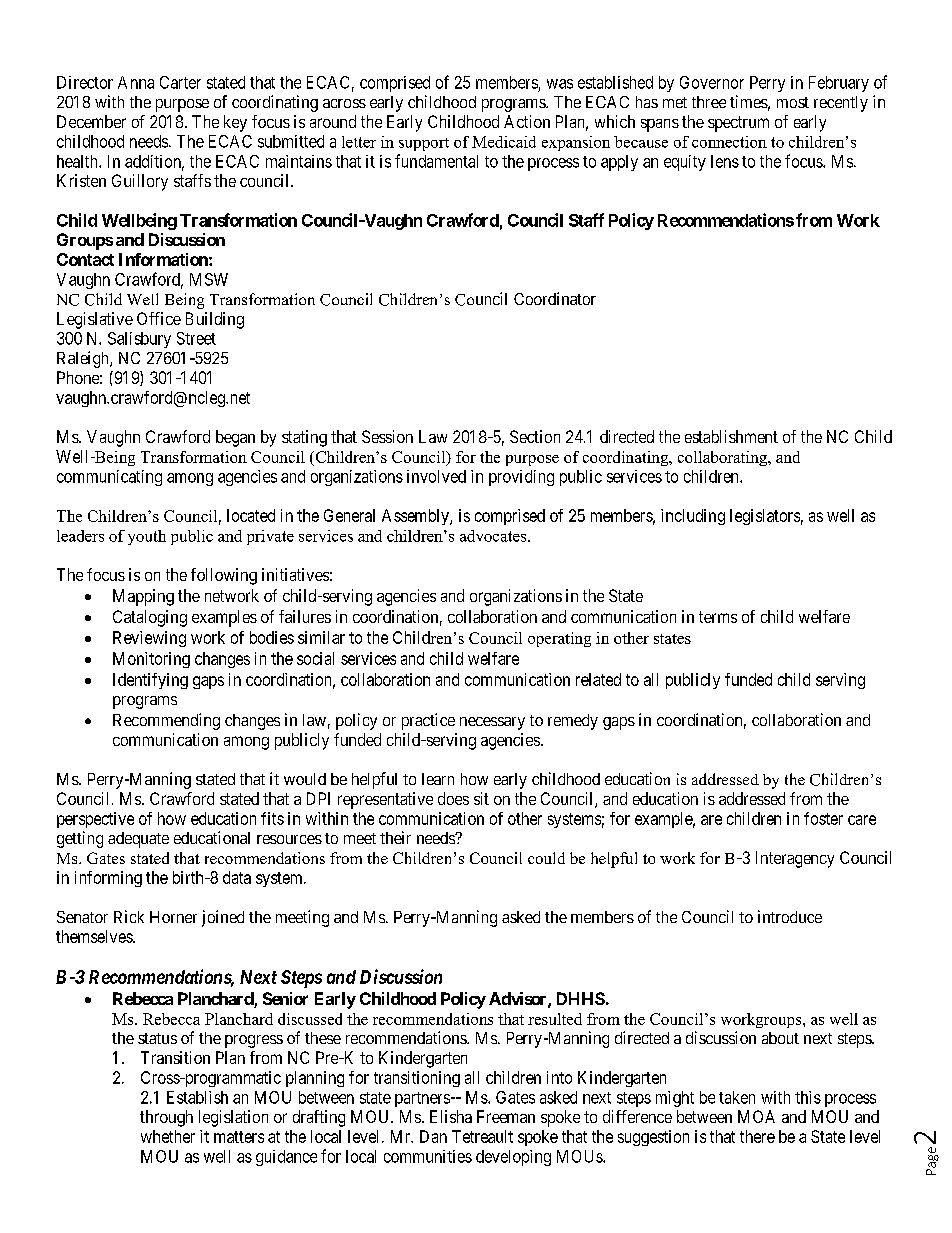 Image resolution: width=952 pixels, height=1233 pixels. What do you see at coordinates (504, 142) in the screenshot?
I see `Medicaid` at bounding box center [504, 142].
